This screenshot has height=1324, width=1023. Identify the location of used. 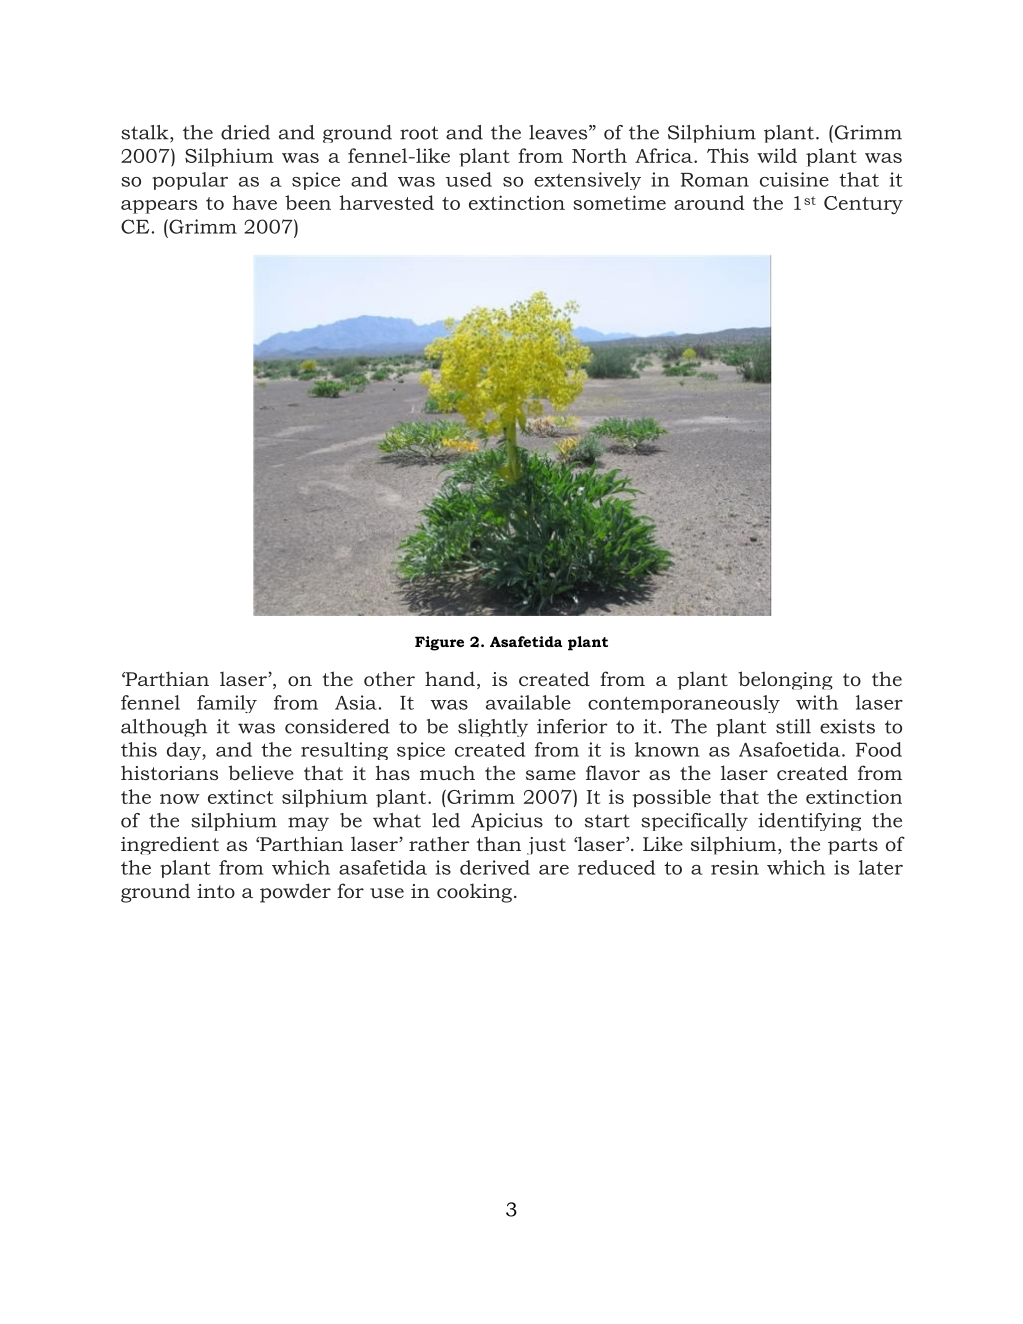
(468, 179).
